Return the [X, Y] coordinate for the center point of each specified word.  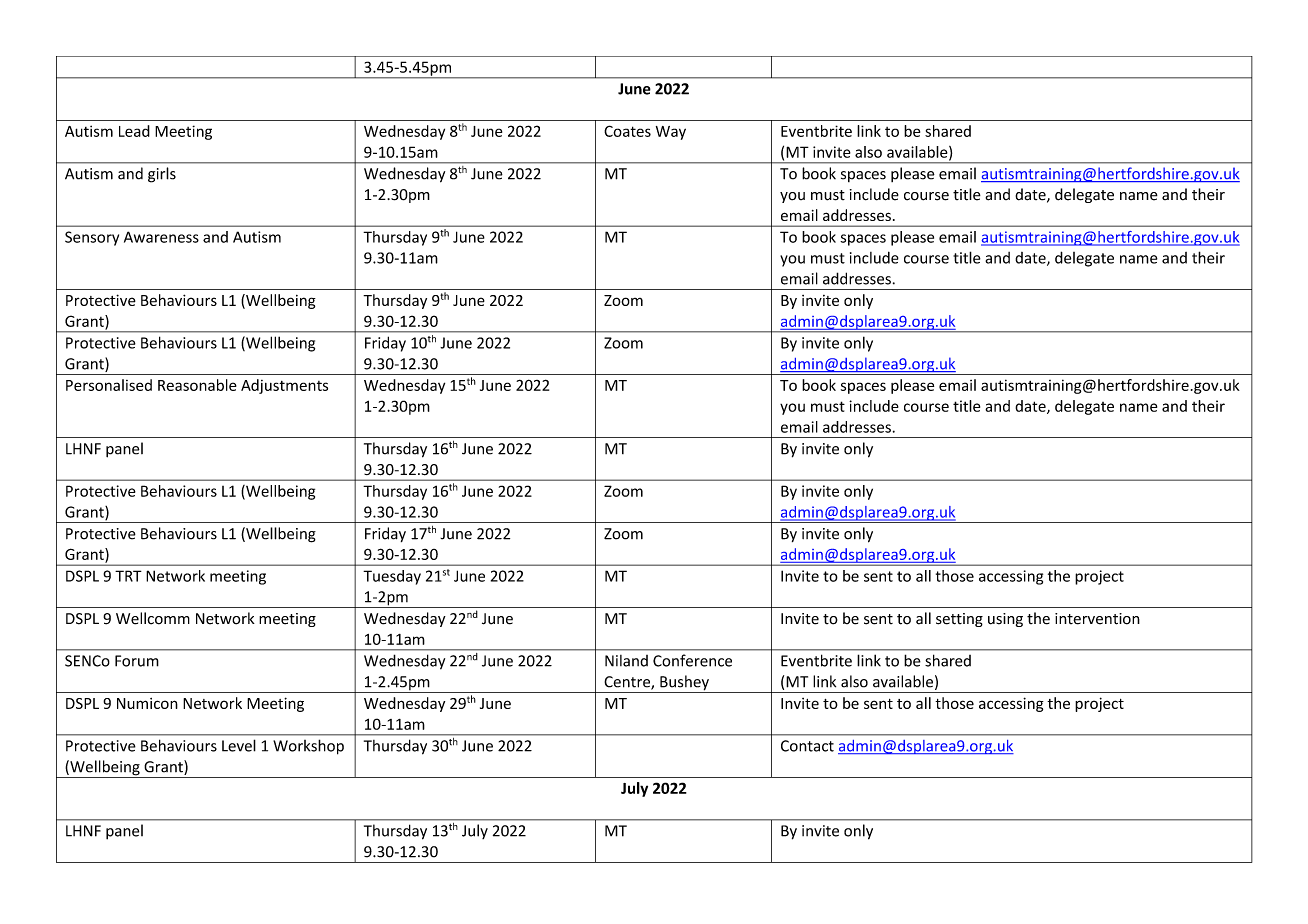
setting [959, 620]
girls [162, 175]
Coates [627, 131]
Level [239, 745]
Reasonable [197, 385]
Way [671, 133]
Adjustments [284, 386]
